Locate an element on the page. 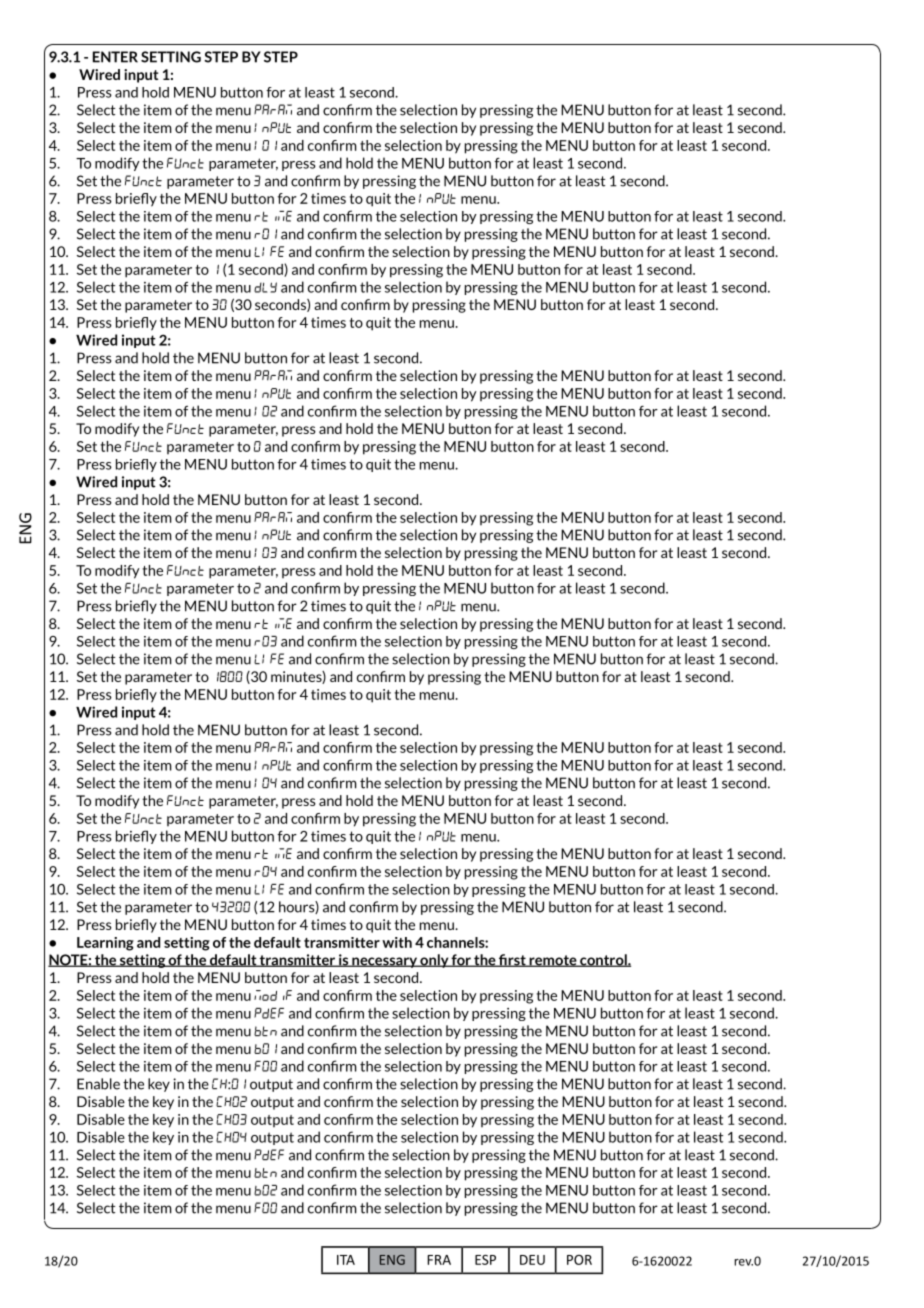 The image size is (924, 1308). ENTER is located at coordinates (115, 57).
